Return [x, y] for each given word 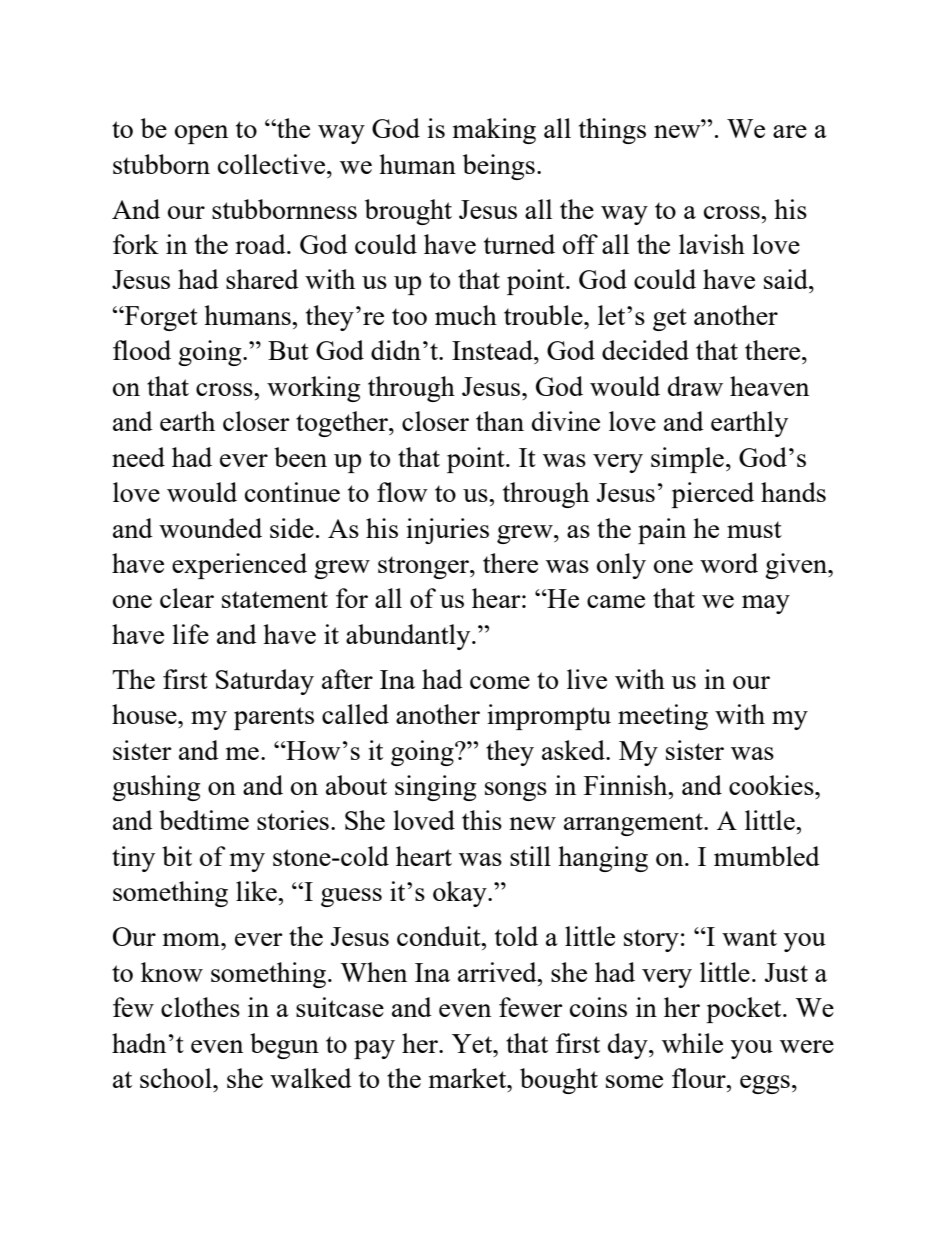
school [177, 1078]
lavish [712, 244]
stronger [424, 567]
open [201, 134]
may [766, 604]
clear [187, 598]
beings [499, 167]
